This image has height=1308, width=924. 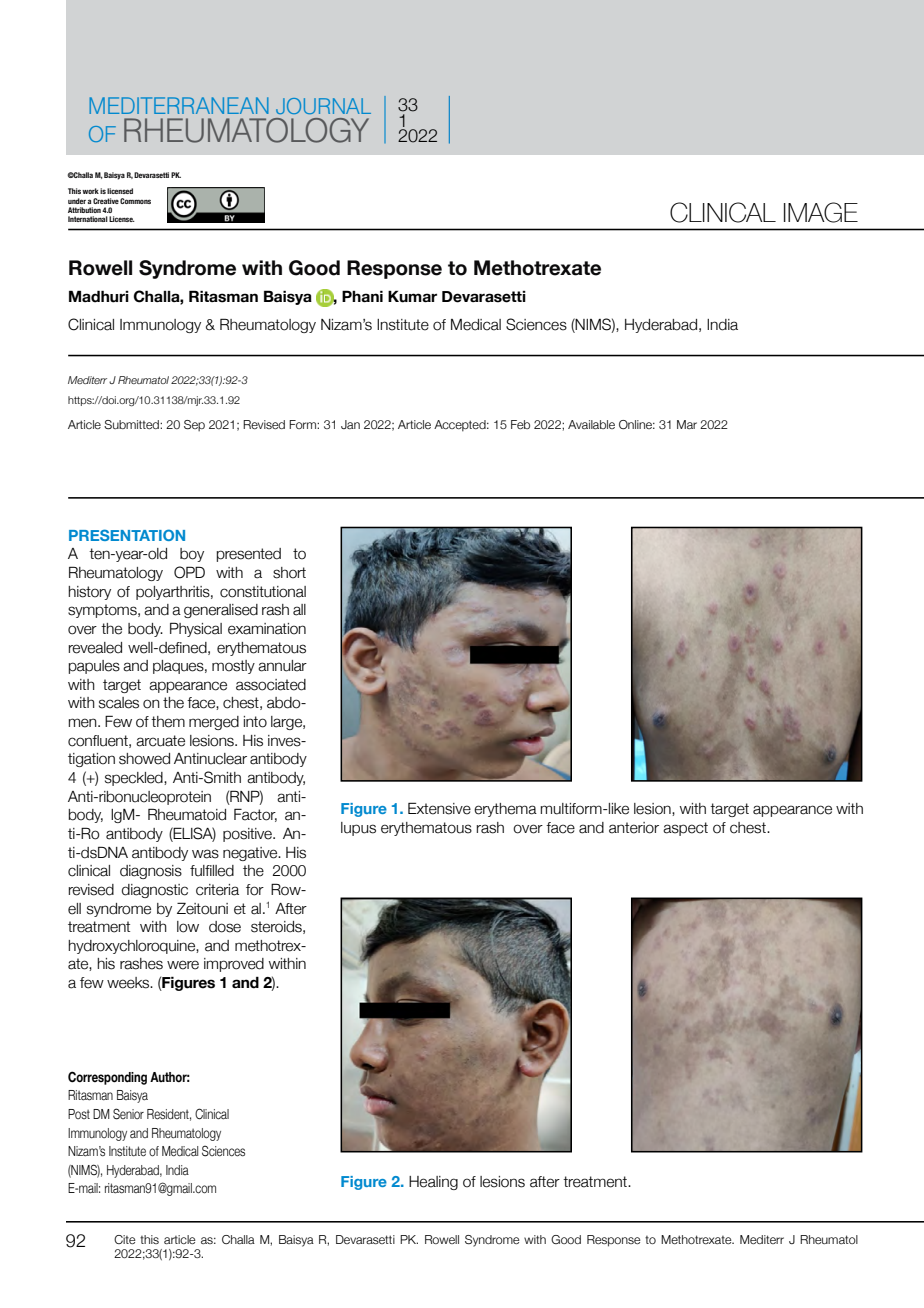 I want to click on JOURNAL, so click(x=323, y=106).
